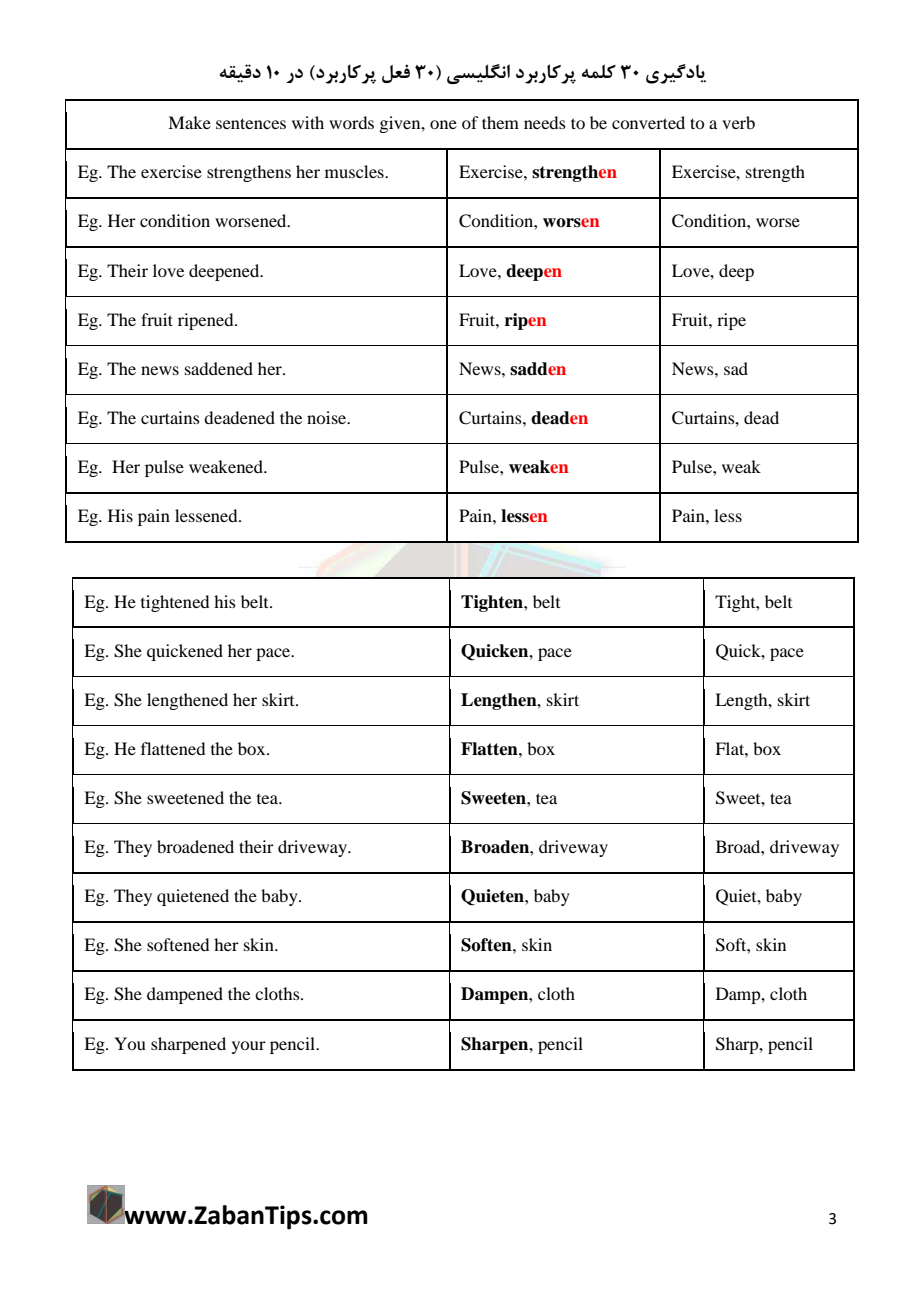 Image resolution: width=924 pixels, height=1308 pixels. I want to click on sentences, so click(251, 123).
